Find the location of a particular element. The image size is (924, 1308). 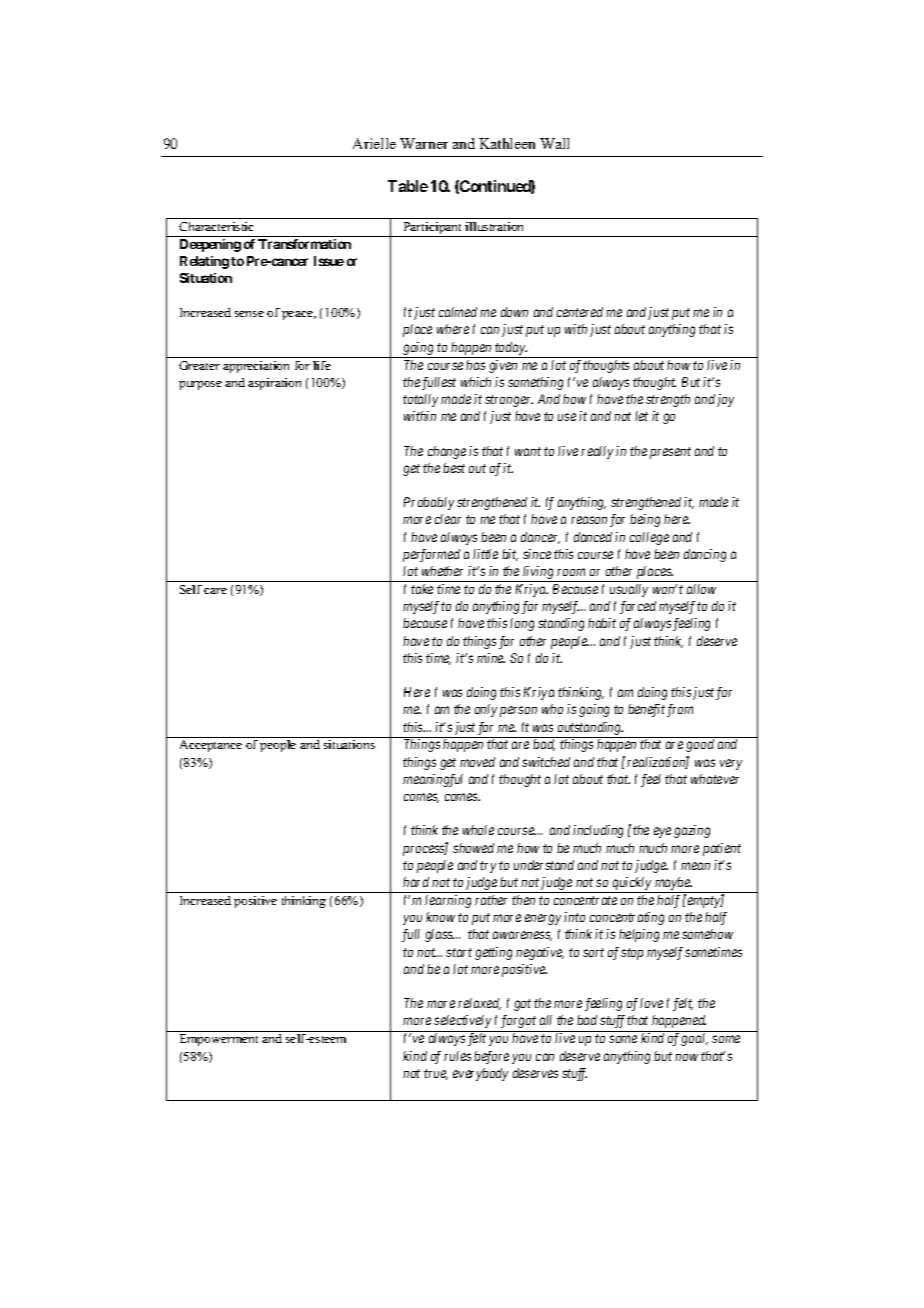

care is located at coordinates (215, 591).
